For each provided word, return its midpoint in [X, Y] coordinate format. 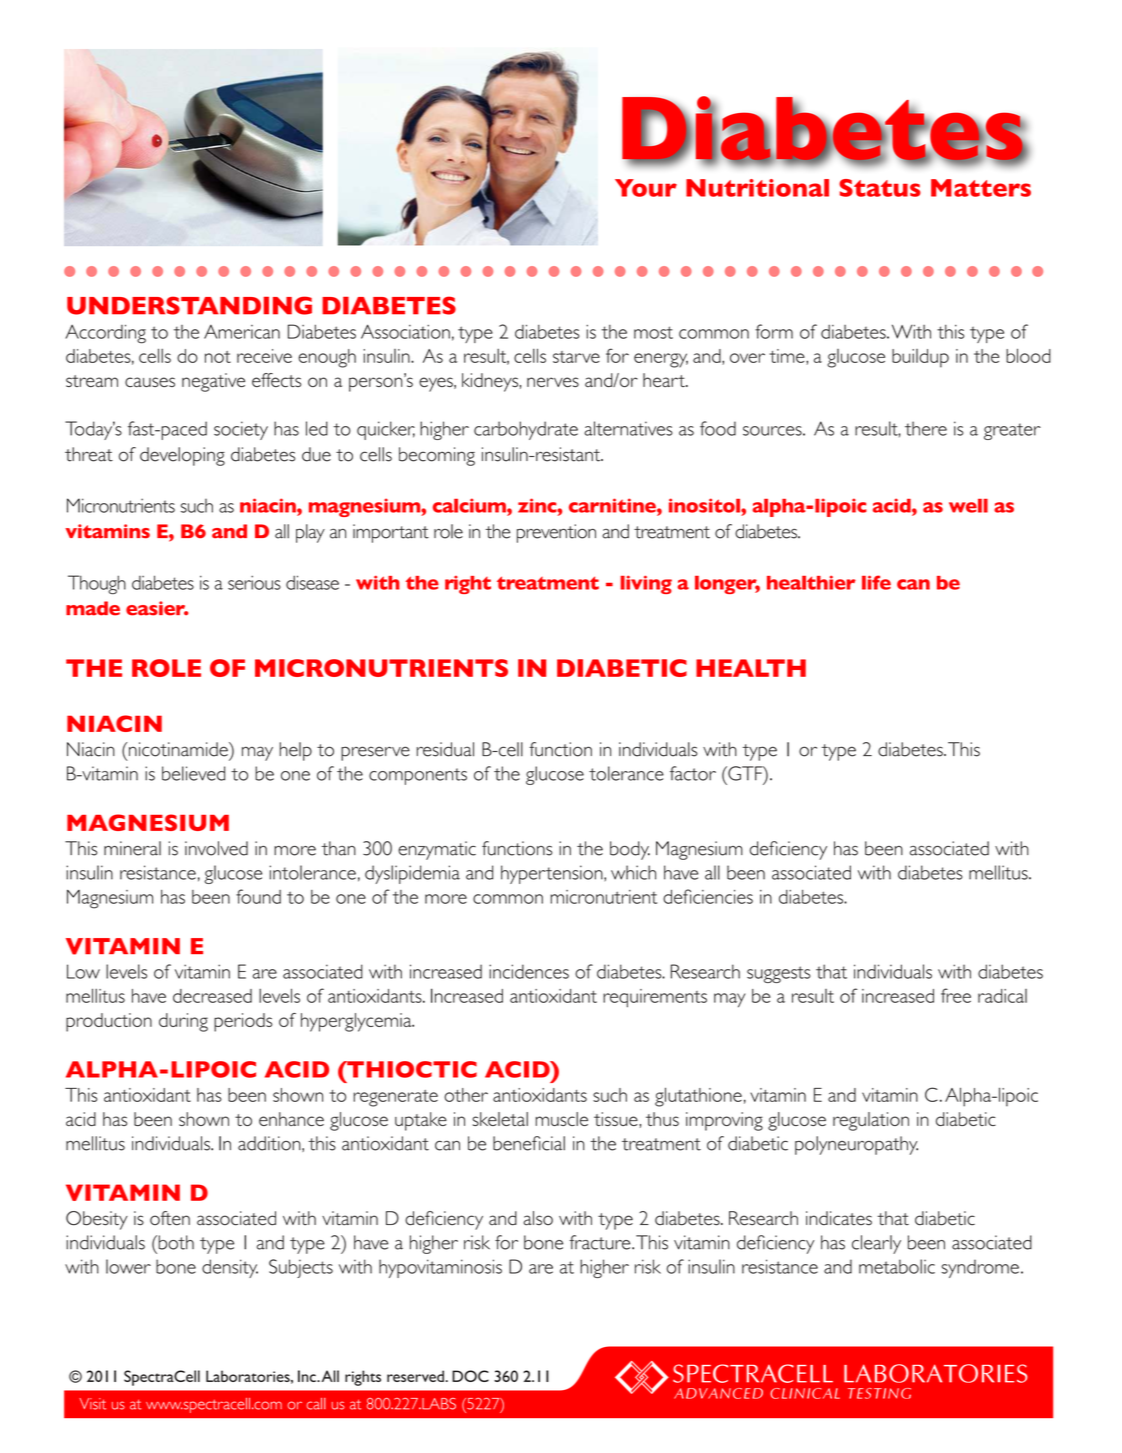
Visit [93, 1404]
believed [193, 773]
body [630, 850]
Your [646, 188]
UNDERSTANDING [189, 305]
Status [880, 188]
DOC [470, 1376]
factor [693, 773]
